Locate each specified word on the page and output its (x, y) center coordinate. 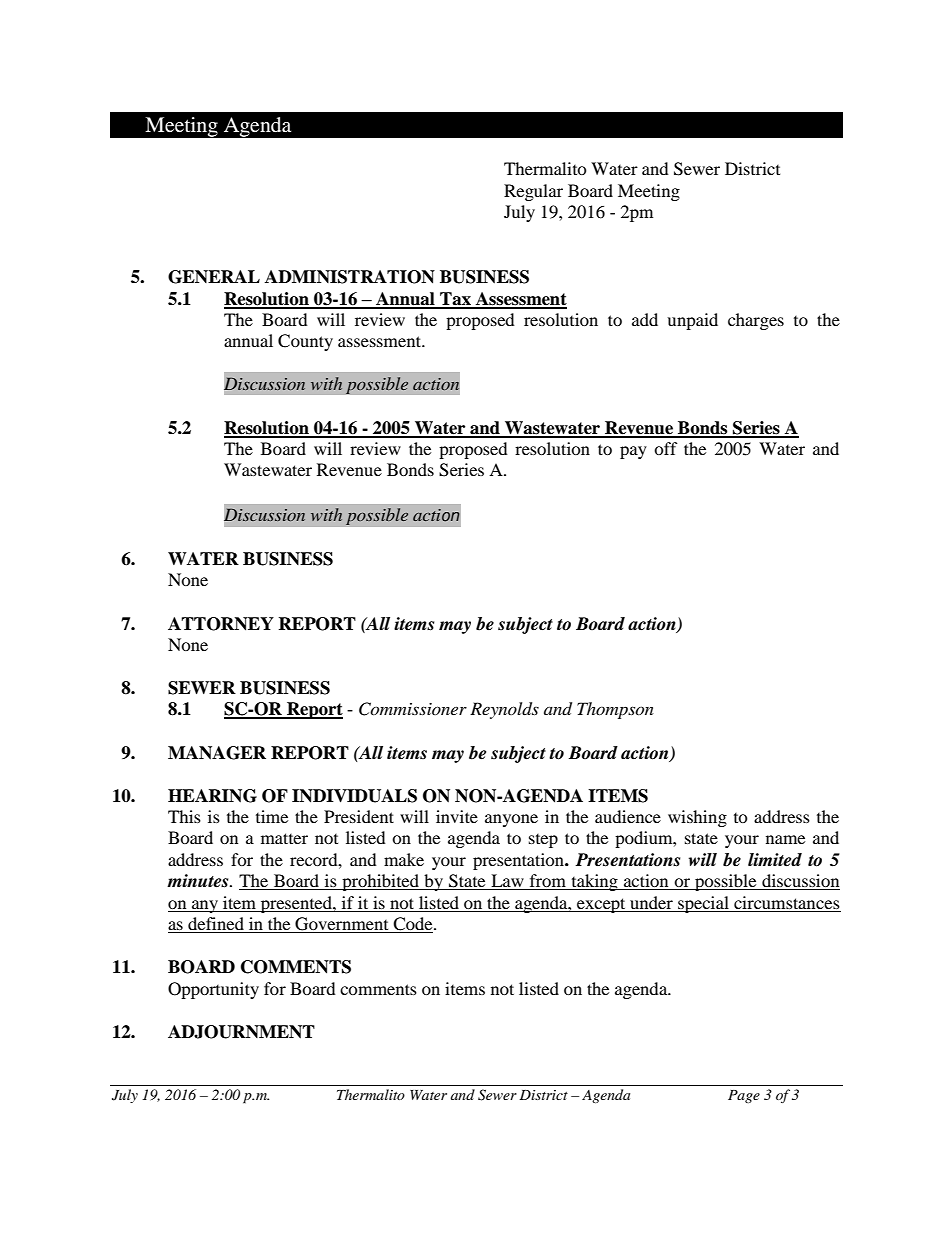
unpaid (692, 321)
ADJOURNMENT (241, 1032)
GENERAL (214, 277)
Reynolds (504, 710)
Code (413, 925)
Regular (533, 192)
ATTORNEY (221, 624)
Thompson (615, 710)
